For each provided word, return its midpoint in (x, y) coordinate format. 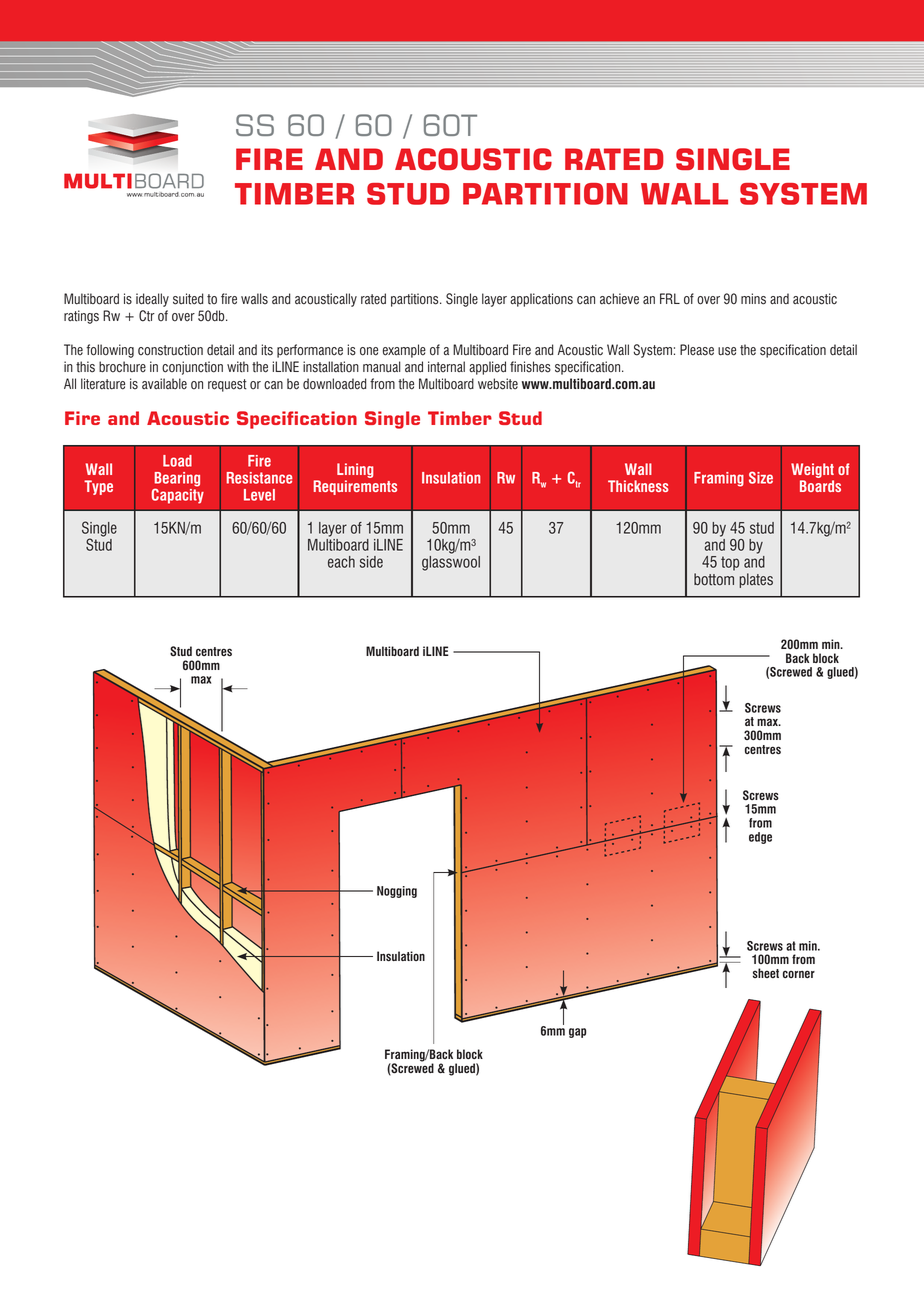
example (404, 351)
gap (577, 1033)
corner (799, 974)
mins (753, 299)
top (730, 563)
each (341, 562)
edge (760, 838)
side (371, 562)
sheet (766, 973)
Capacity (178, 496)
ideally (152, 300)
